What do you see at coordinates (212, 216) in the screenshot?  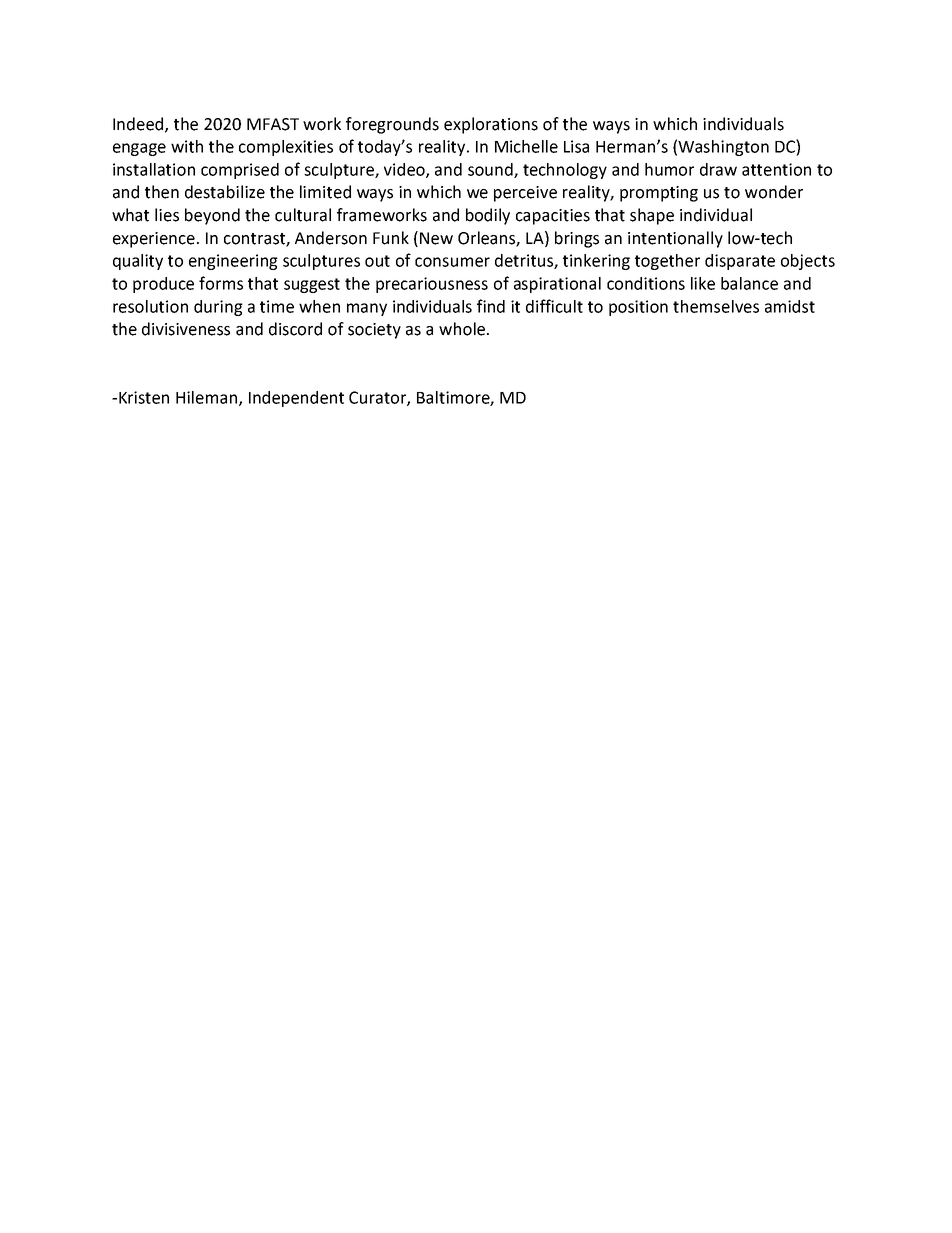 I see `beyond` at bounding box center [212, 216].
